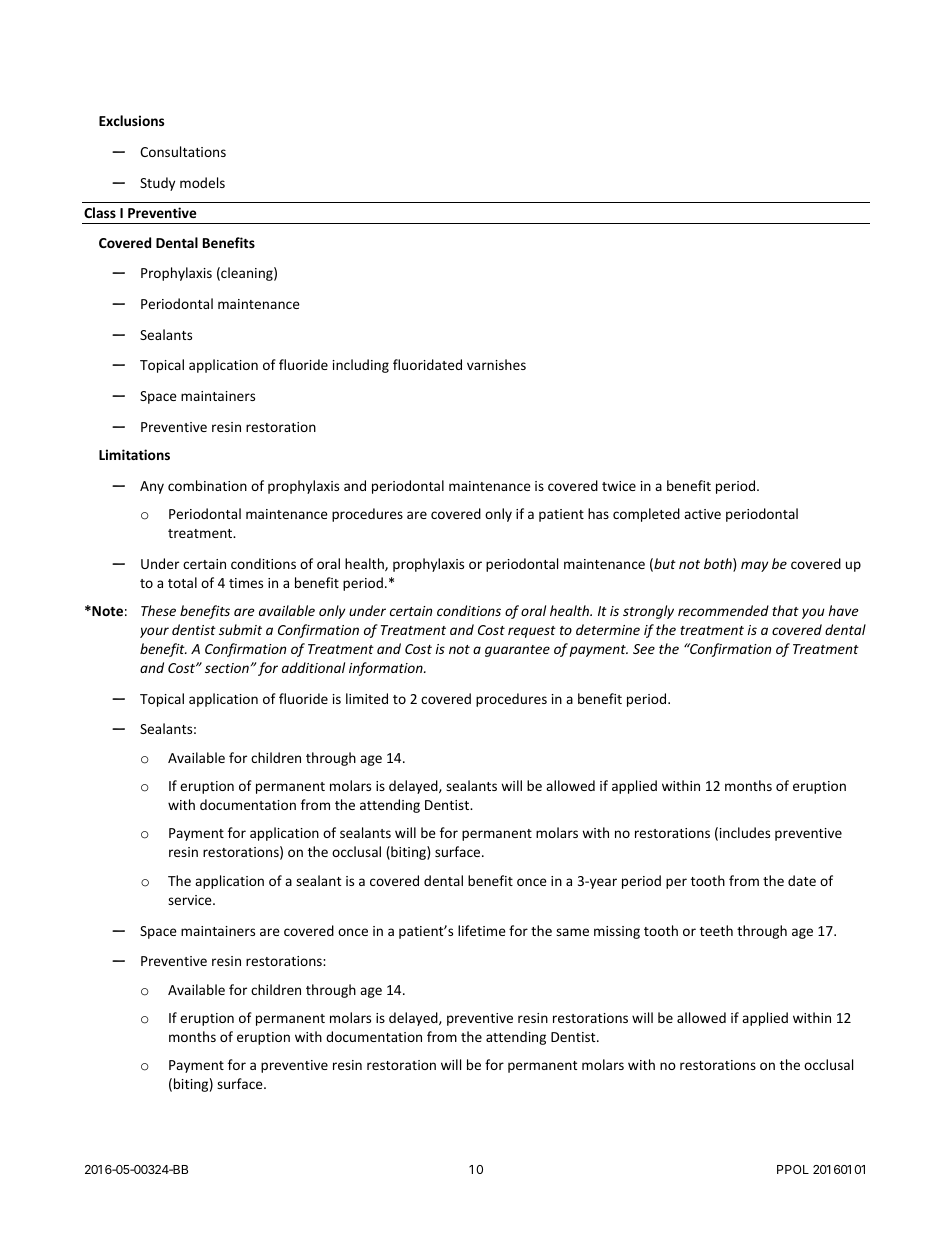  I want to click on models, so click(202, 182).
